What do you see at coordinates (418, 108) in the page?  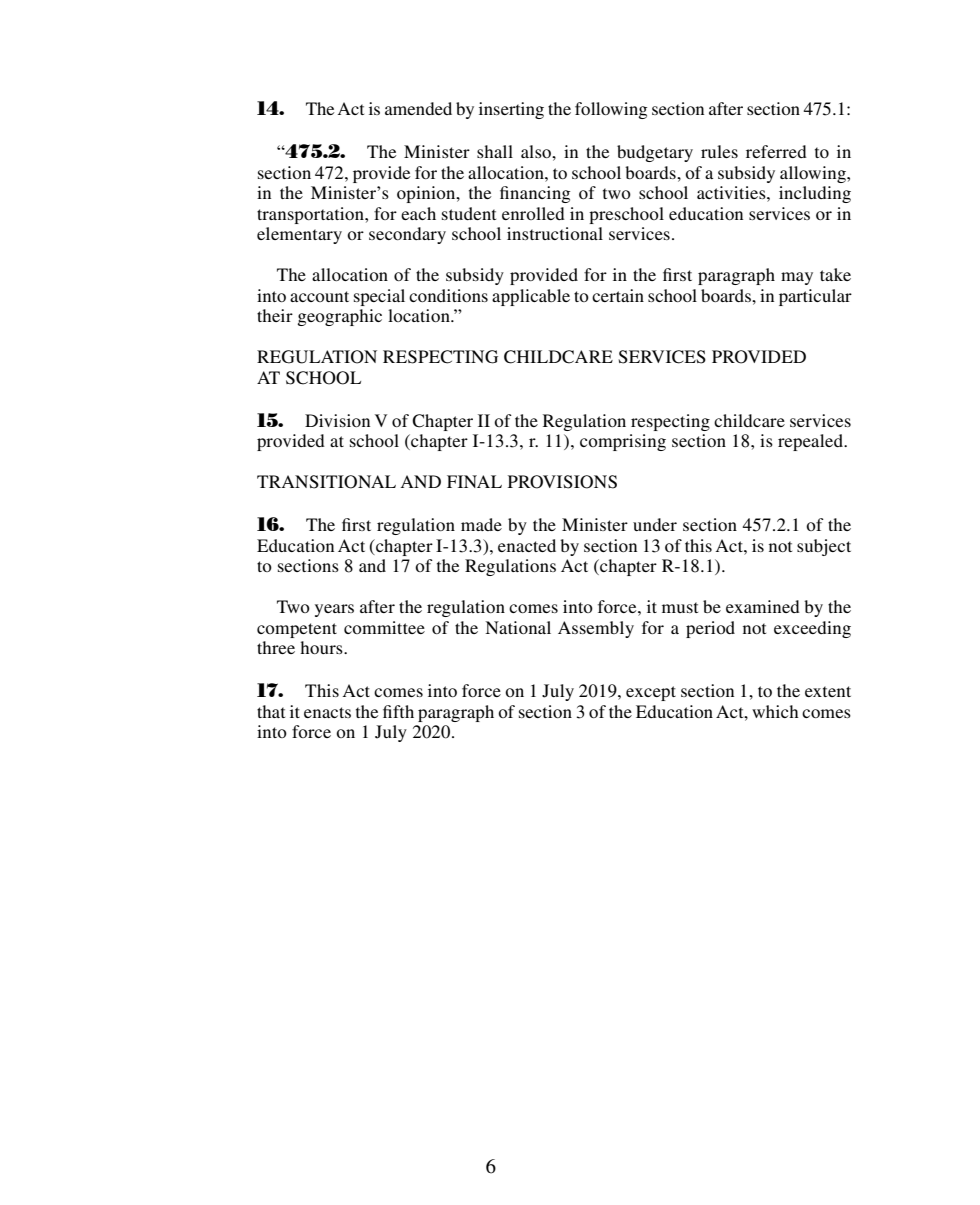 I see `amended` at bounding box center [418, 108].
